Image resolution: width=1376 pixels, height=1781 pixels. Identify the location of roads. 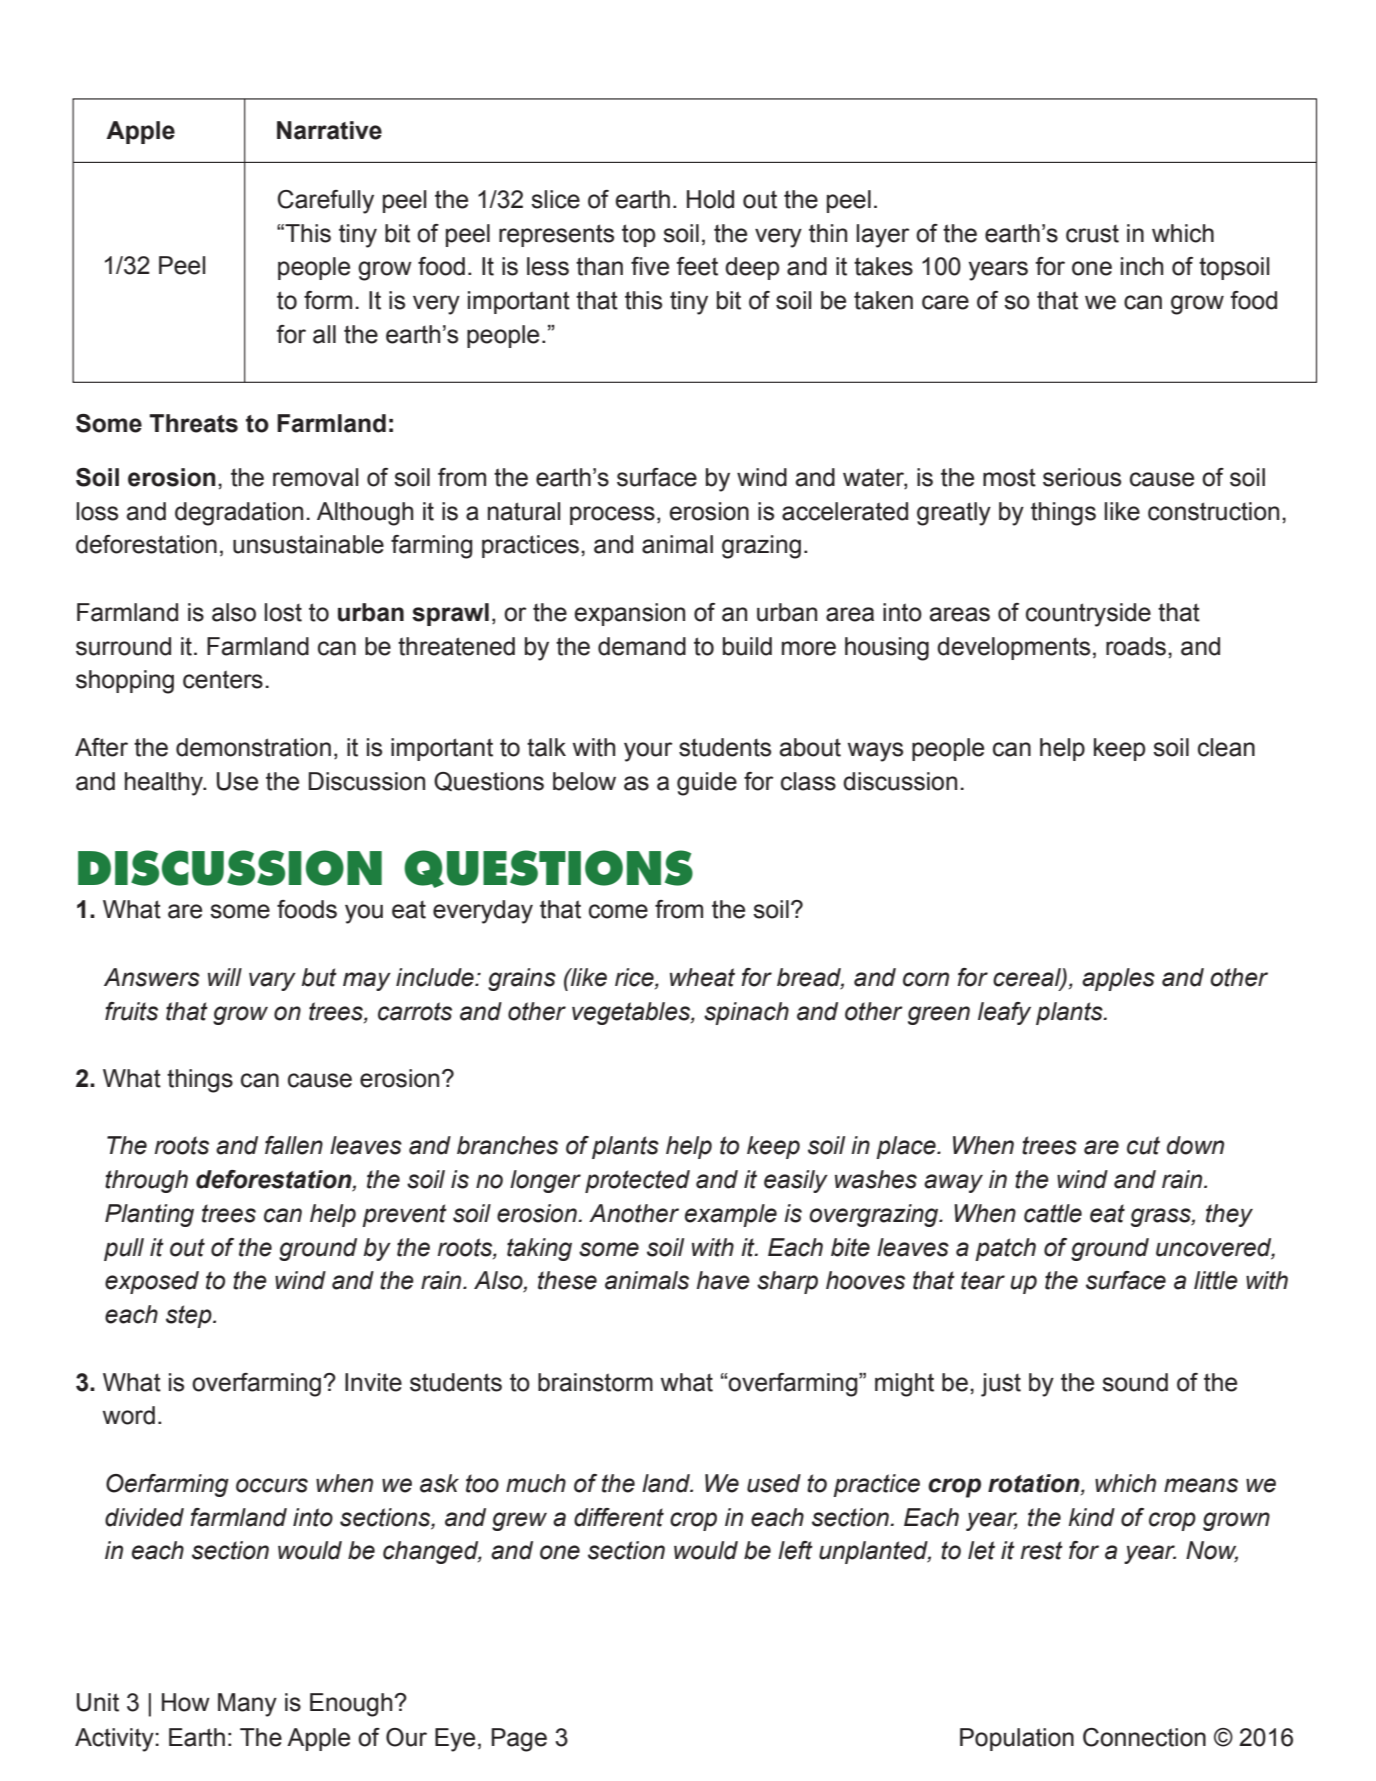
(1136, 646).
